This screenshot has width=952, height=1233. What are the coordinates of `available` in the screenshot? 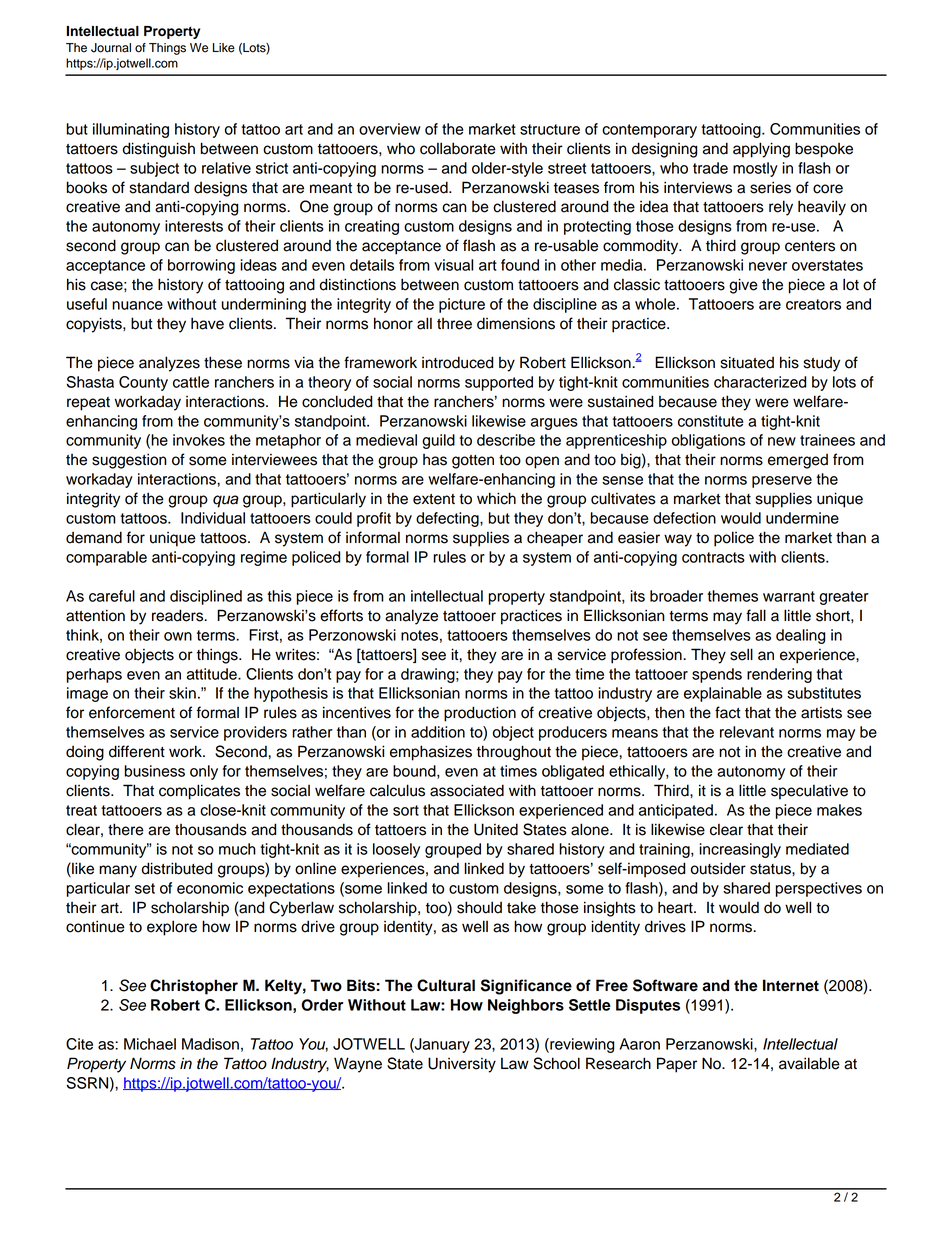 It's located at (809, 1063).
